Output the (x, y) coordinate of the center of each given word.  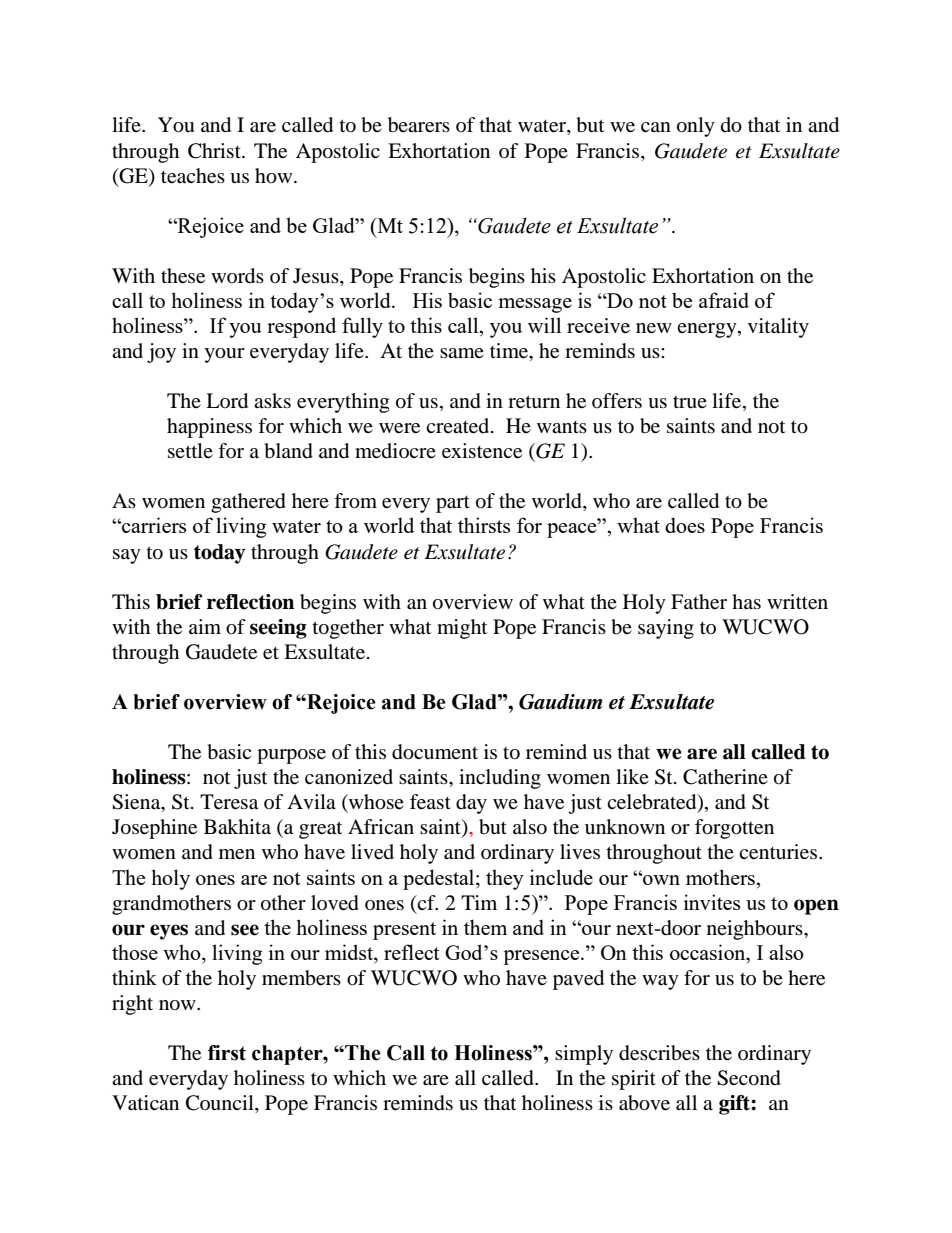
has (746, 601)
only (696, 127)
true (690, 402)
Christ (215, 151)
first (227, 1053)
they (505, 879)
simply (584, 1055)
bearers (419, 125)
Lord (227, 401)
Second (749, 1078)
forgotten (734, 829)
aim (205, 626)
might (462, 629)
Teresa (229, 802)
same (462, 353)
